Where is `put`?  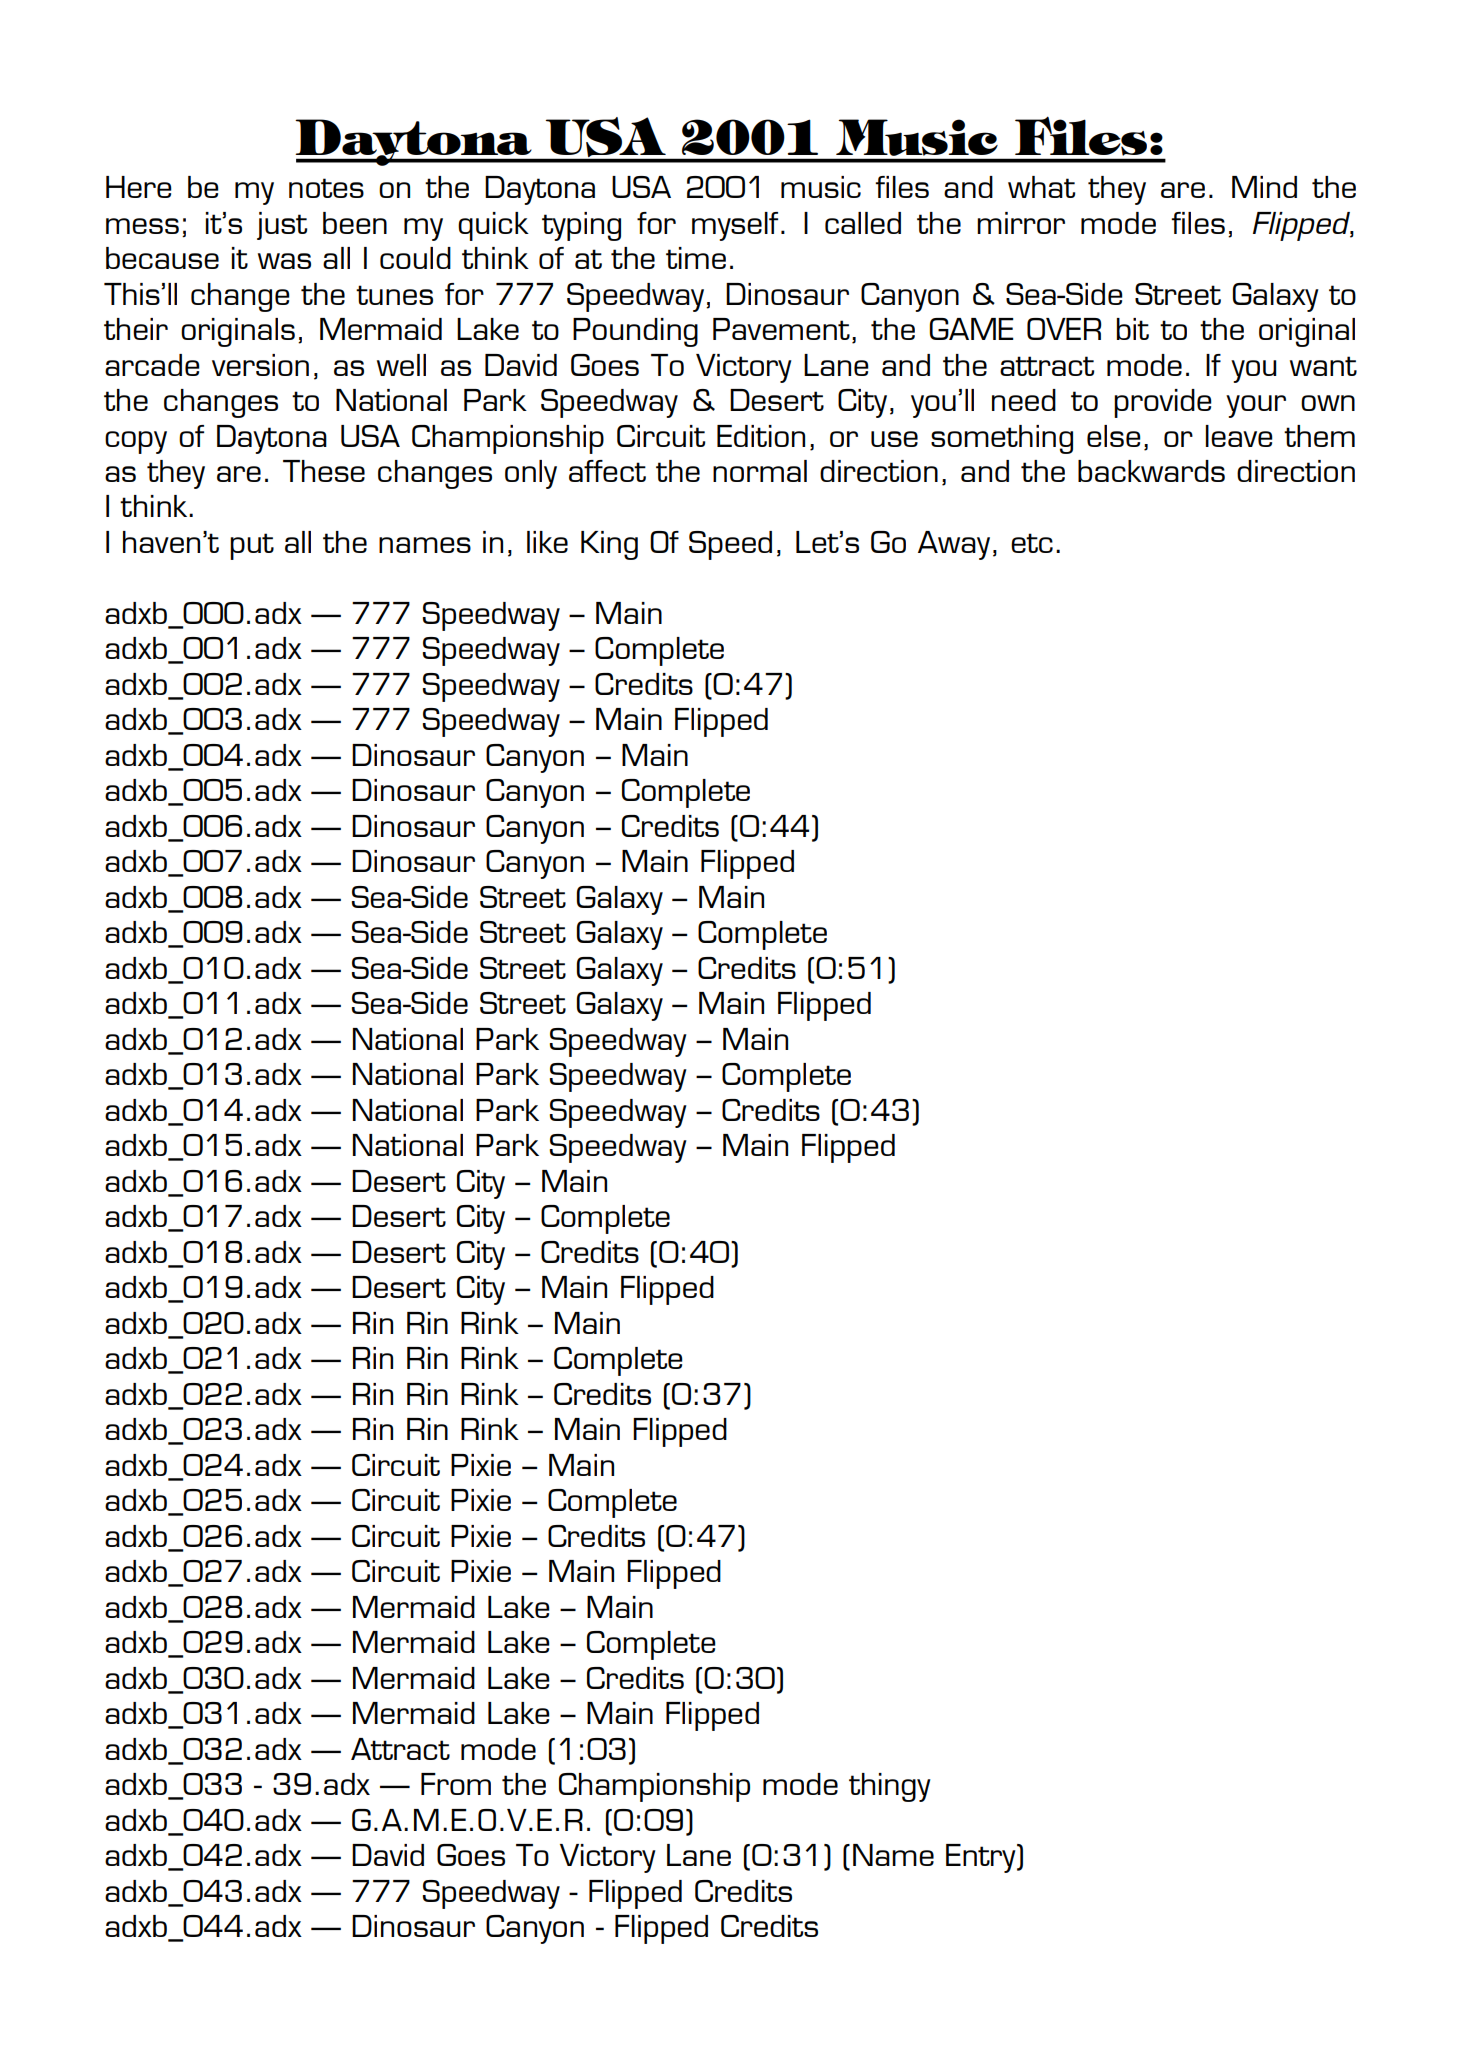
put is located at coordinates (252, 546).
